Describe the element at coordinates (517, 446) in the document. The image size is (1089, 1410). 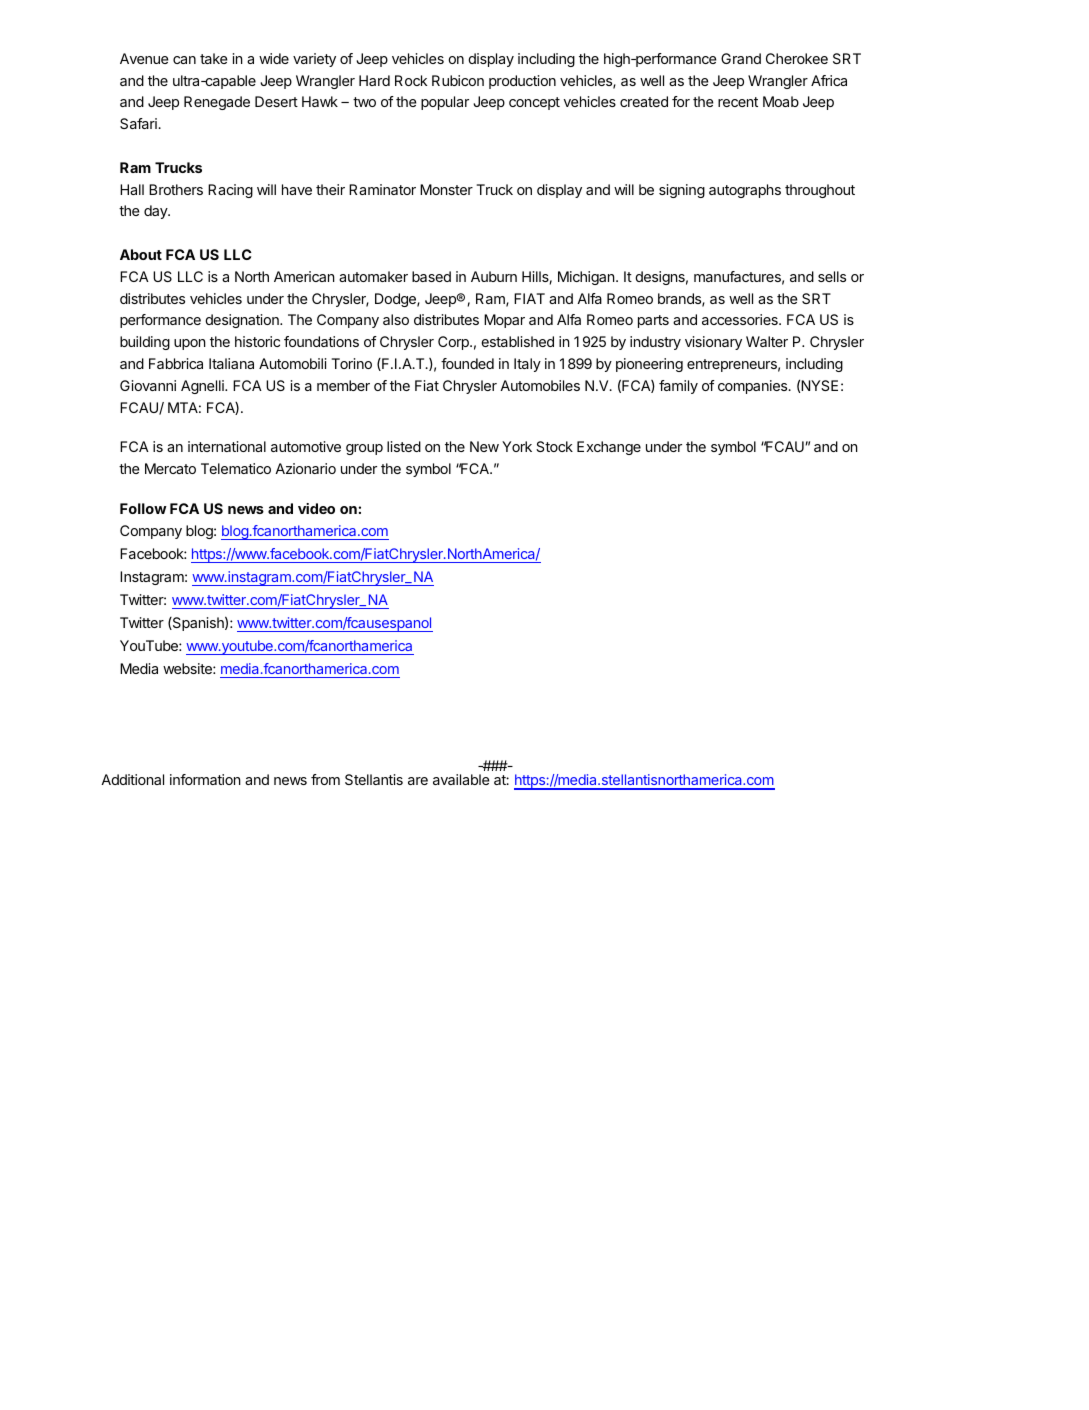
I see `York` at that location.
